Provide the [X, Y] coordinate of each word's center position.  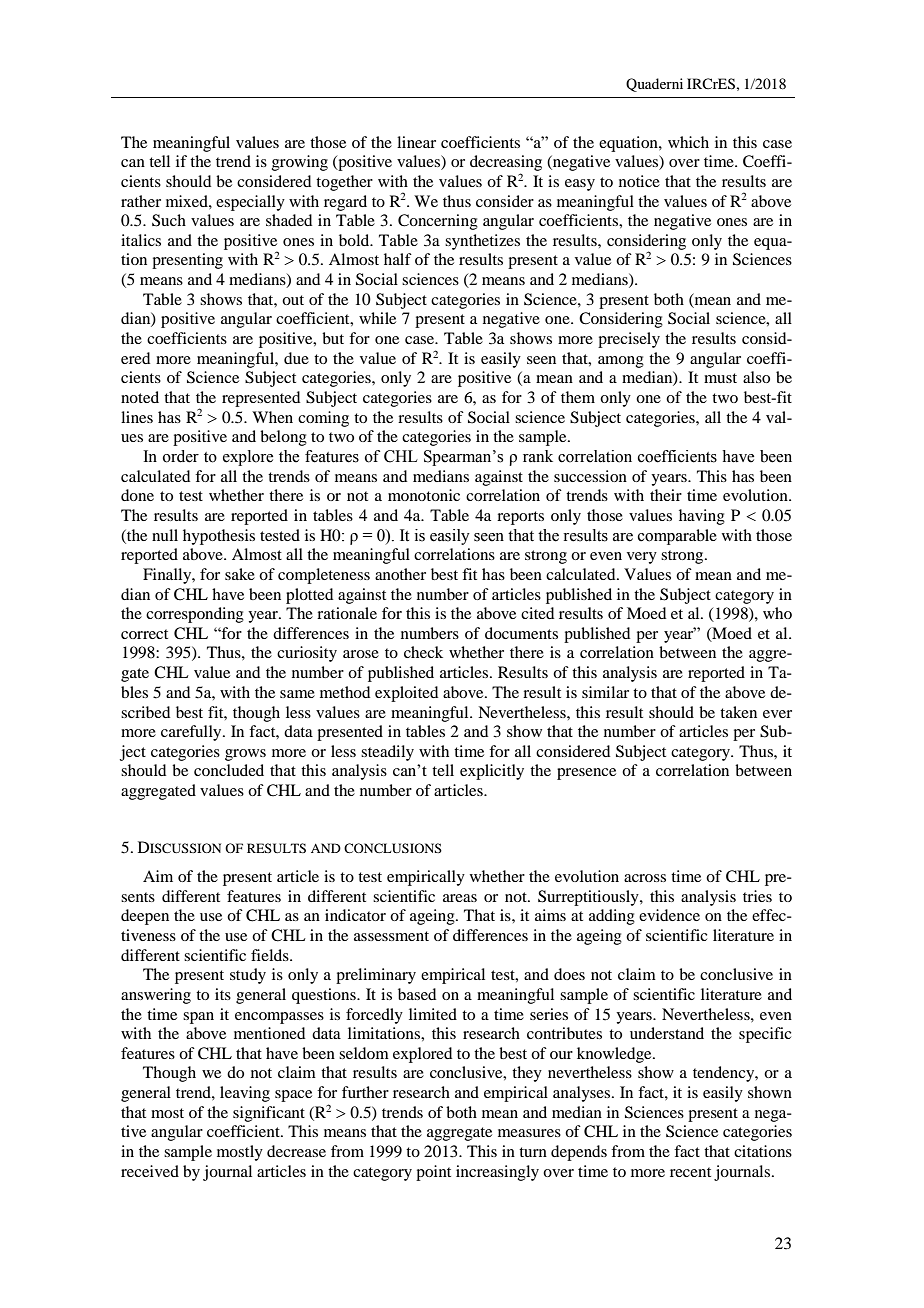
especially [250, 203]
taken [738, 712]
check [423, 652]
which [688, 142]
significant [269, 1114]
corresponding [195, 615]
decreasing [506, 163]
